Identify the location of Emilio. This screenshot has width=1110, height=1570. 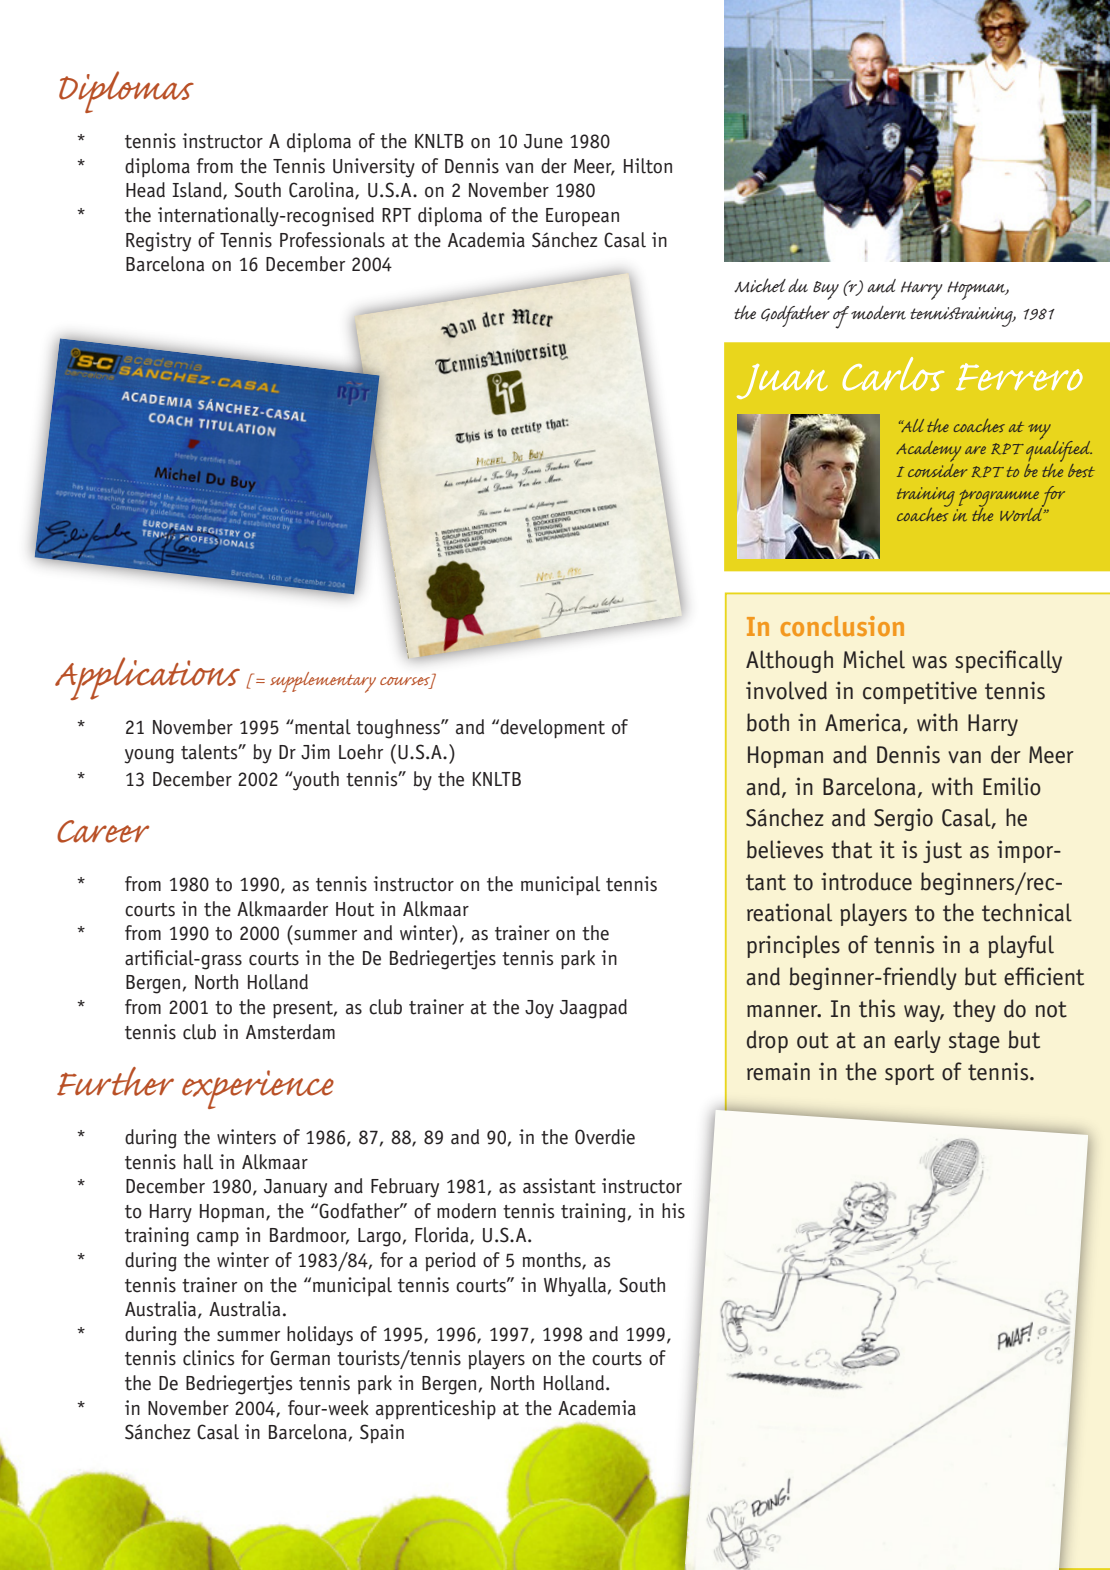
(1012, 786).
